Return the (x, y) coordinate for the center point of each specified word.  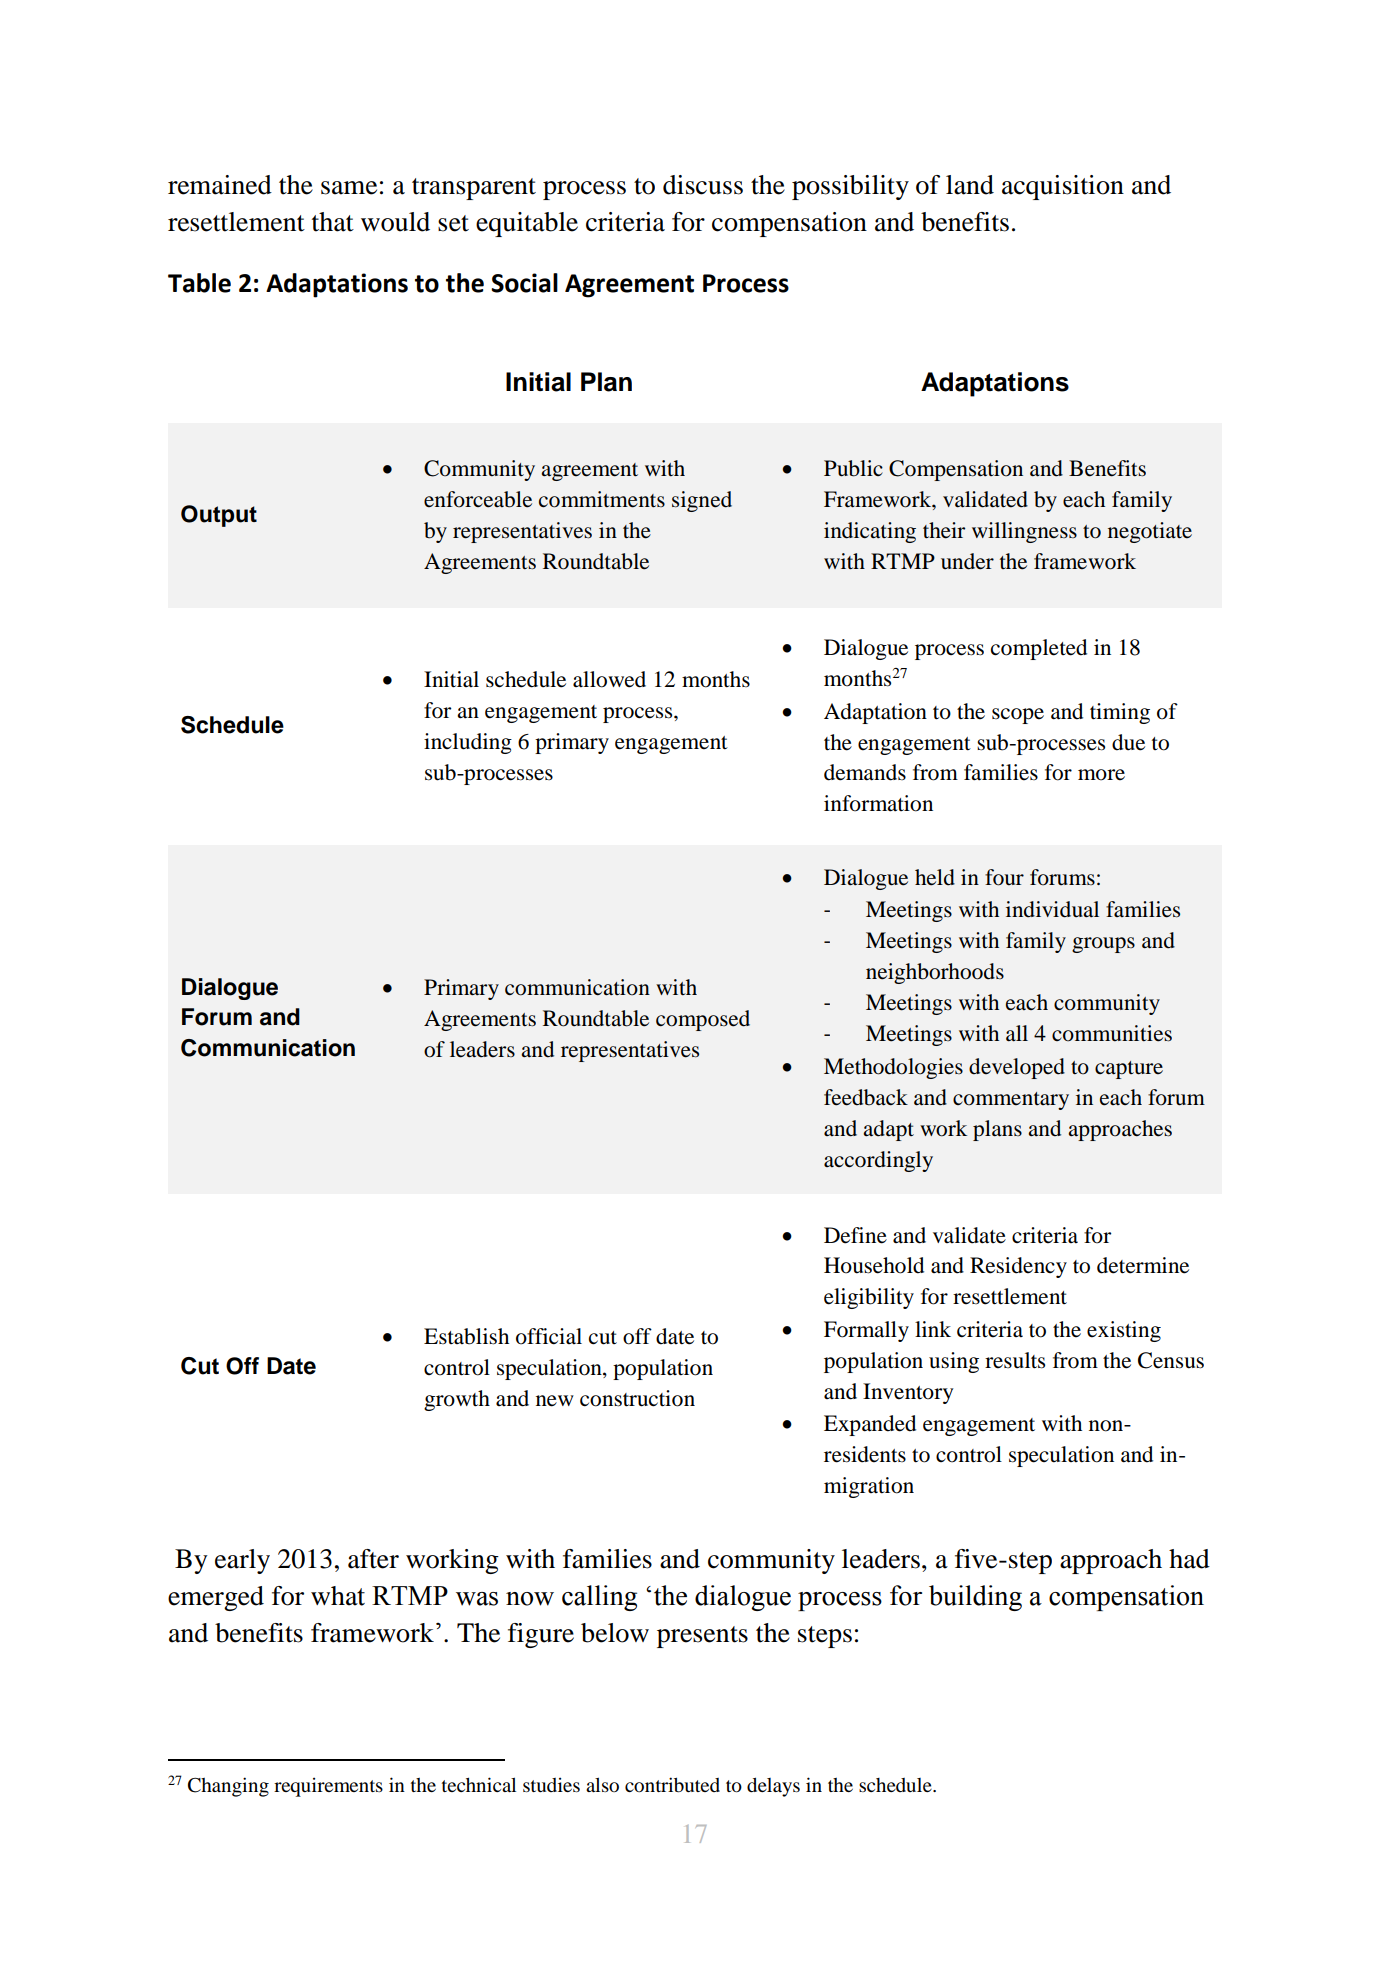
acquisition (1063, 187)
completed (1039, 649)
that (333, 222)
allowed (609, 679)
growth (457, 1400)
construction (637, 1398)
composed (703, 1020)
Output (219, 516)
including (468, 743)
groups (1103, 945)
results (1015, 1360)
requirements (328, 1787)
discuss (703, 185)
